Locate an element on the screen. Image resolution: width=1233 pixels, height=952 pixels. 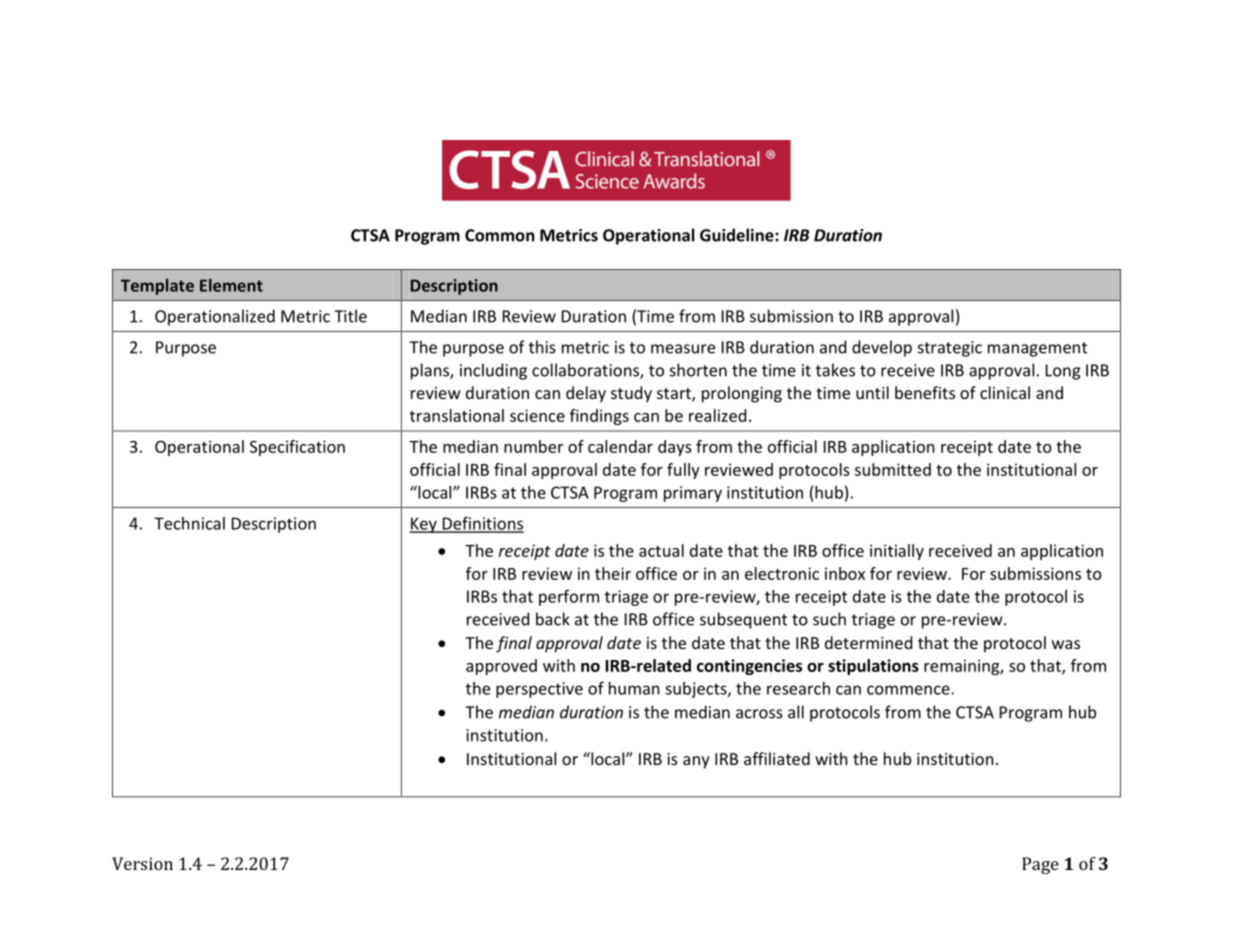
Element is located at coordinates (231, 285).
